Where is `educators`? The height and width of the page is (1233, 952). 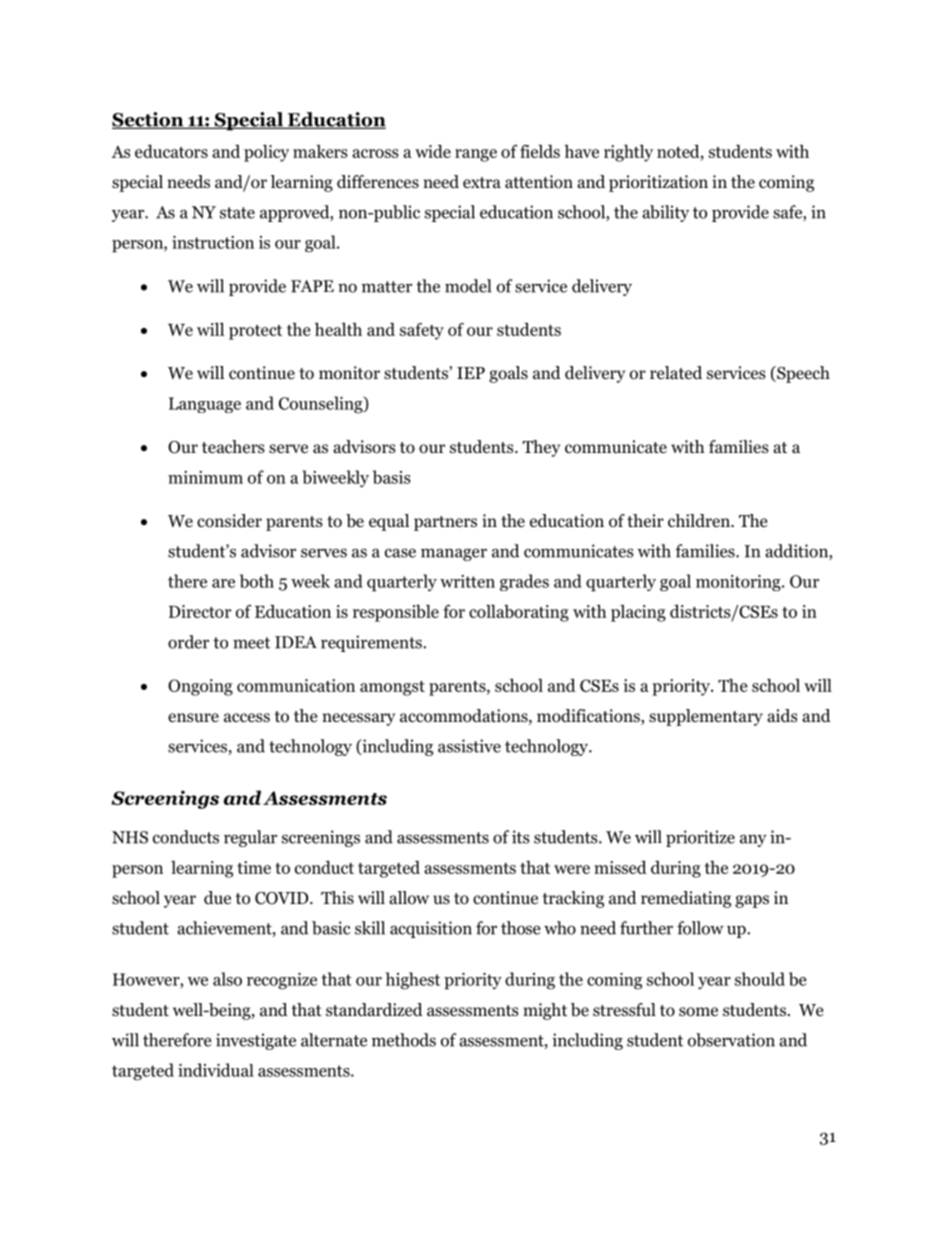
educators is located at coordinates (171, 151).
